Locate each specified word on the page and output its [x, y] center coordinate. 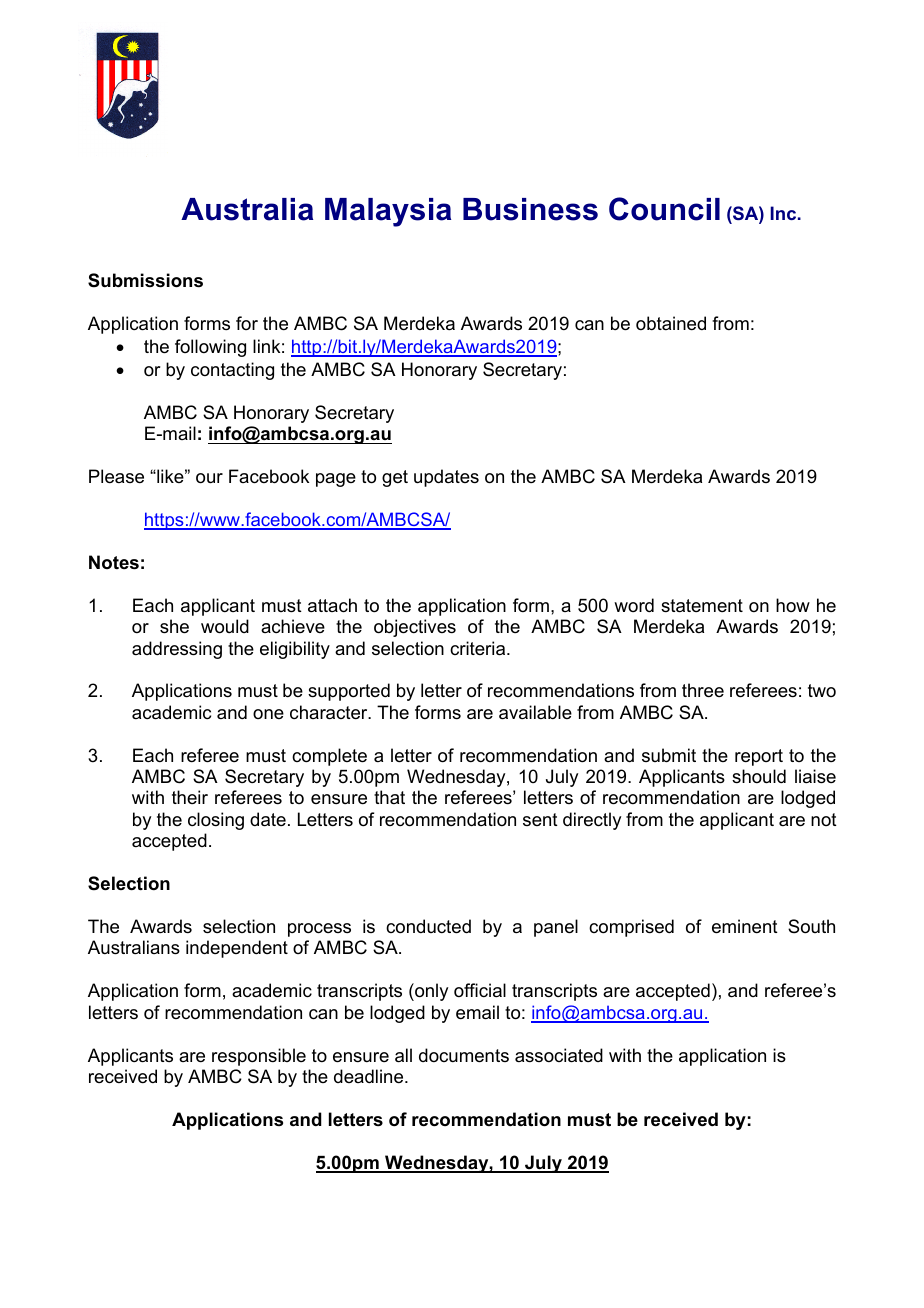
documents [464, 1055]
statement [702, 606]
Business [530, 209]
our [209, 478]
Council [664, 209]
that [389, 797]
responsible [259, 1057]
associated [559, 1055]
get [395, 478]
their [190, 797]
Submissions [145, 280]
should [759, 776]
